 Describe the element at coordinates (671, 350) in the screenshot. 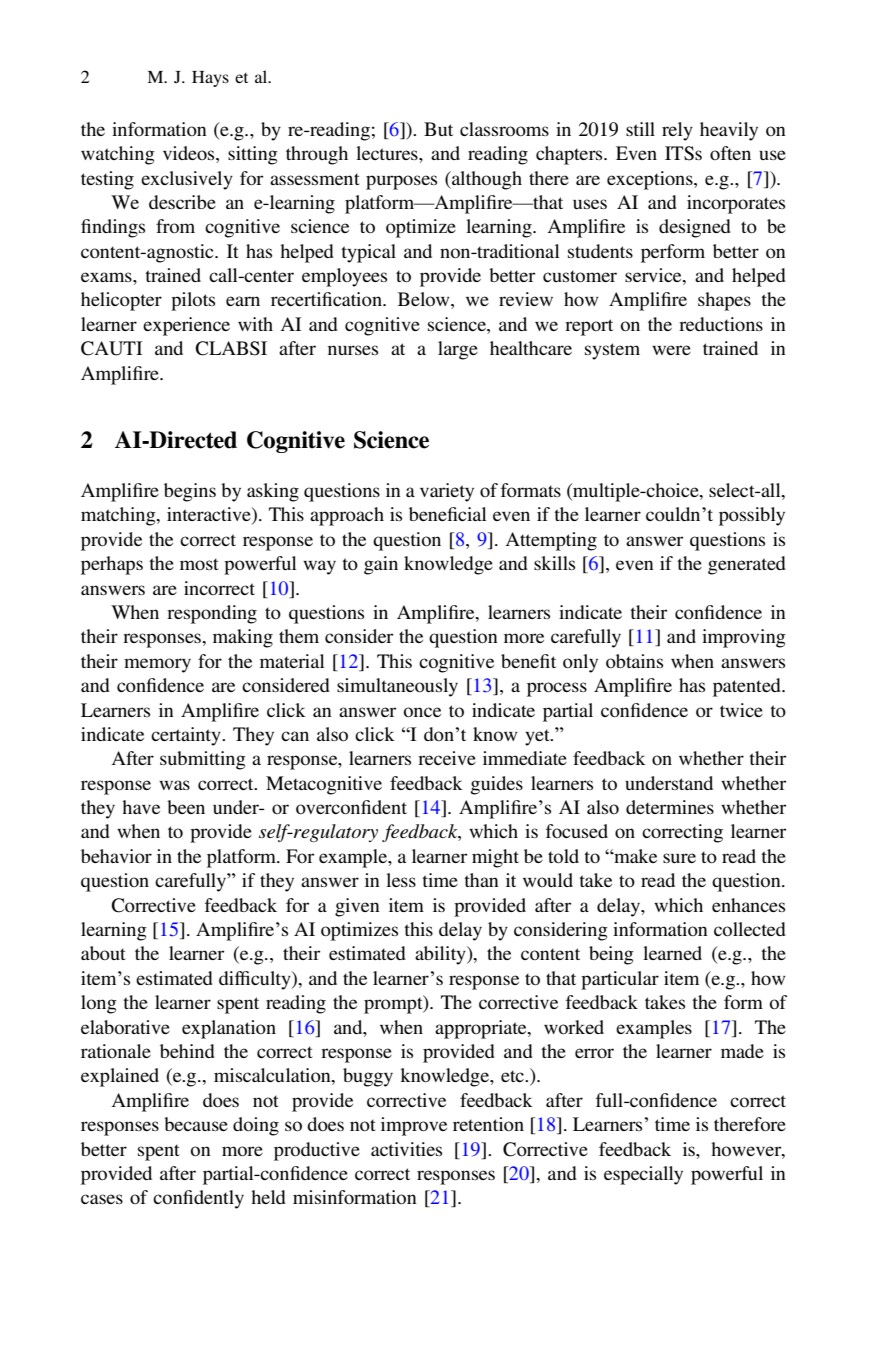

I see `were` at that location.
